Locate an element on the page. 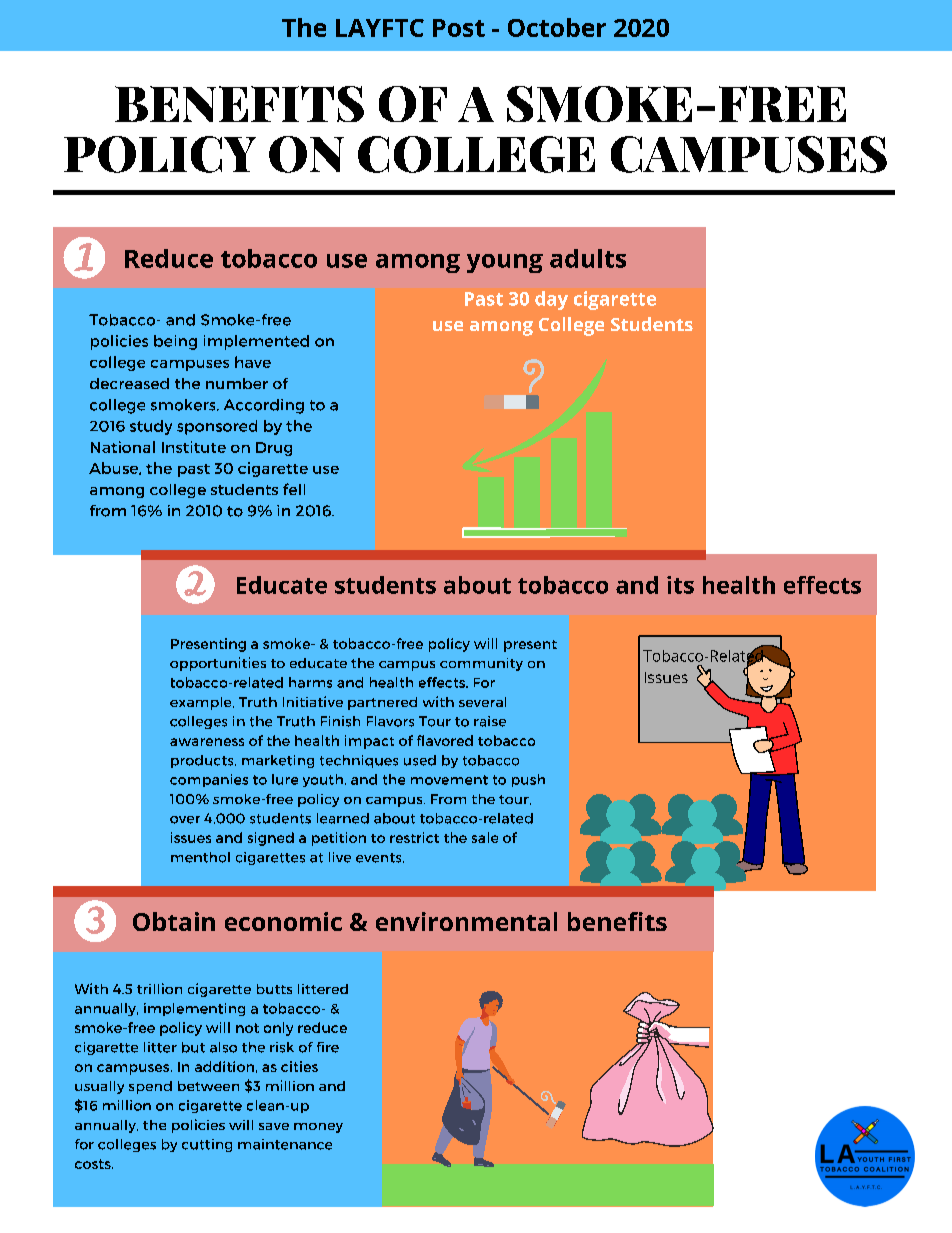 Image resolution: width=952 pixels, height=1233 pixels. being is located at coordinates (175, 342).
